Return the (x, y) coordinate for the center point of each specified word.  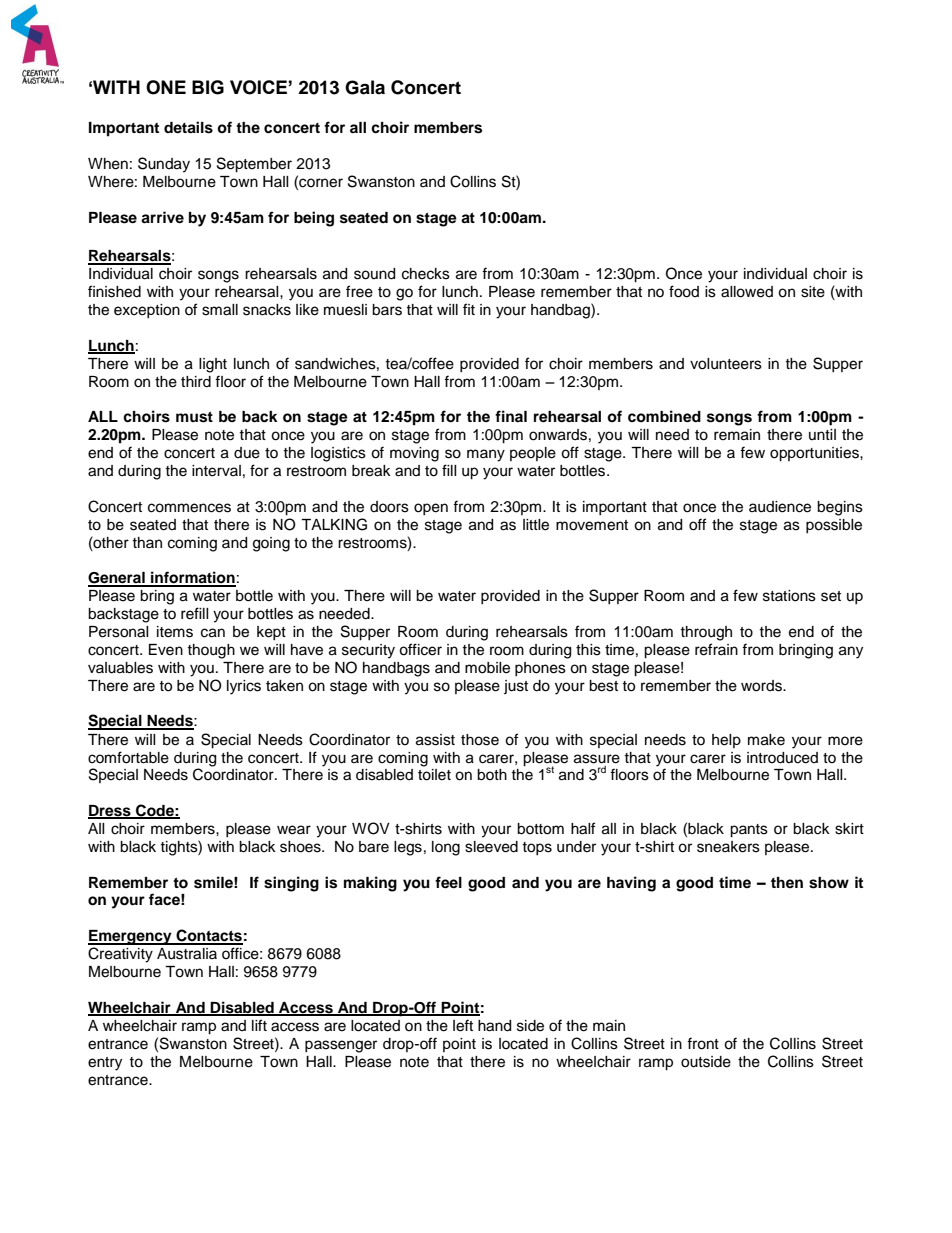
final (511, 416)
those (480, 740)
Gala (365, 87)
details (188, 127)
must (194, 417)
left (463, 1025)
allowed (747, 292)
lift (259, 1025)
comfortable (128, 757)
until (822, 434)
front (703, 1043)
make (766, 740)
